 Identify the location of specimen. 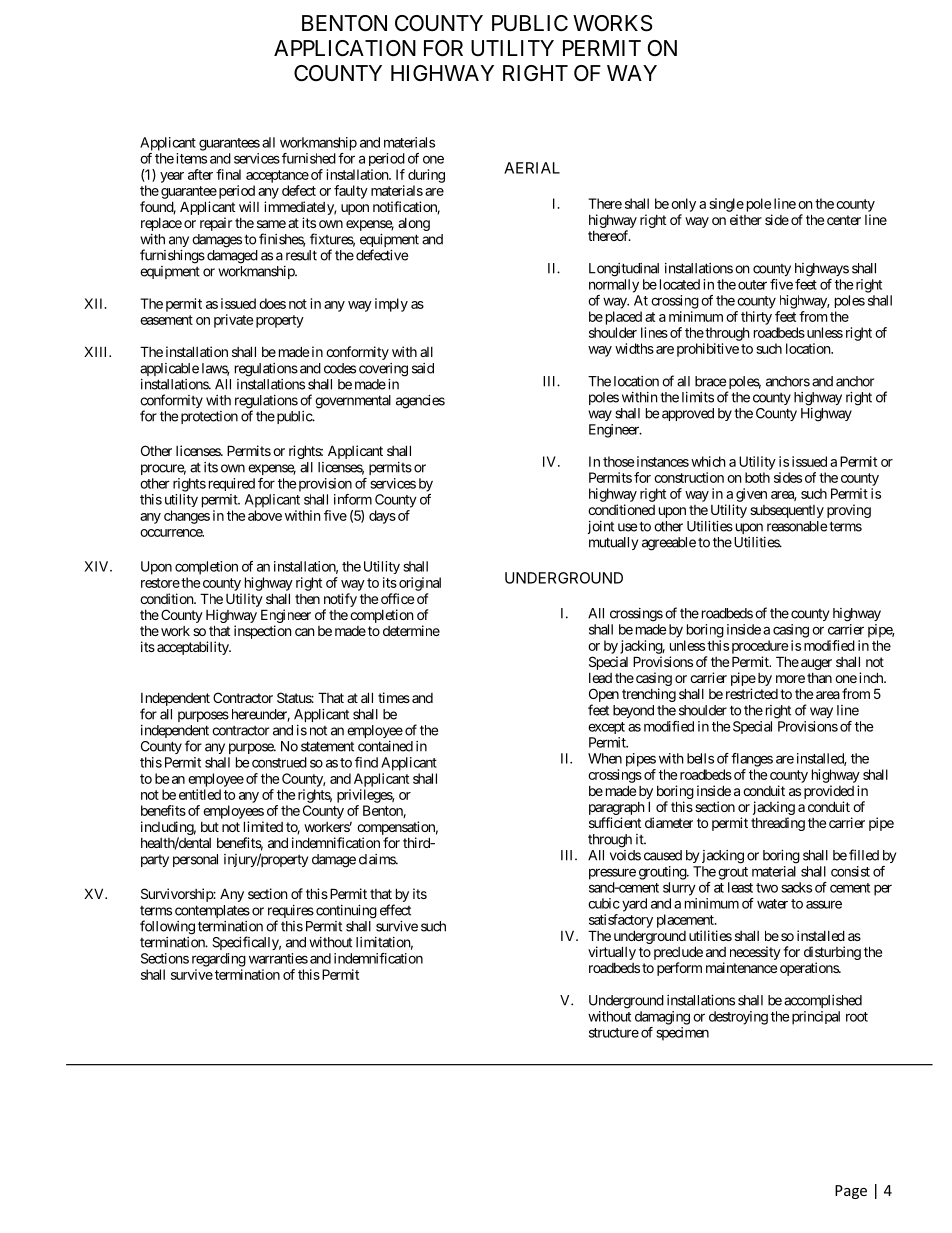
(683, 1034).
